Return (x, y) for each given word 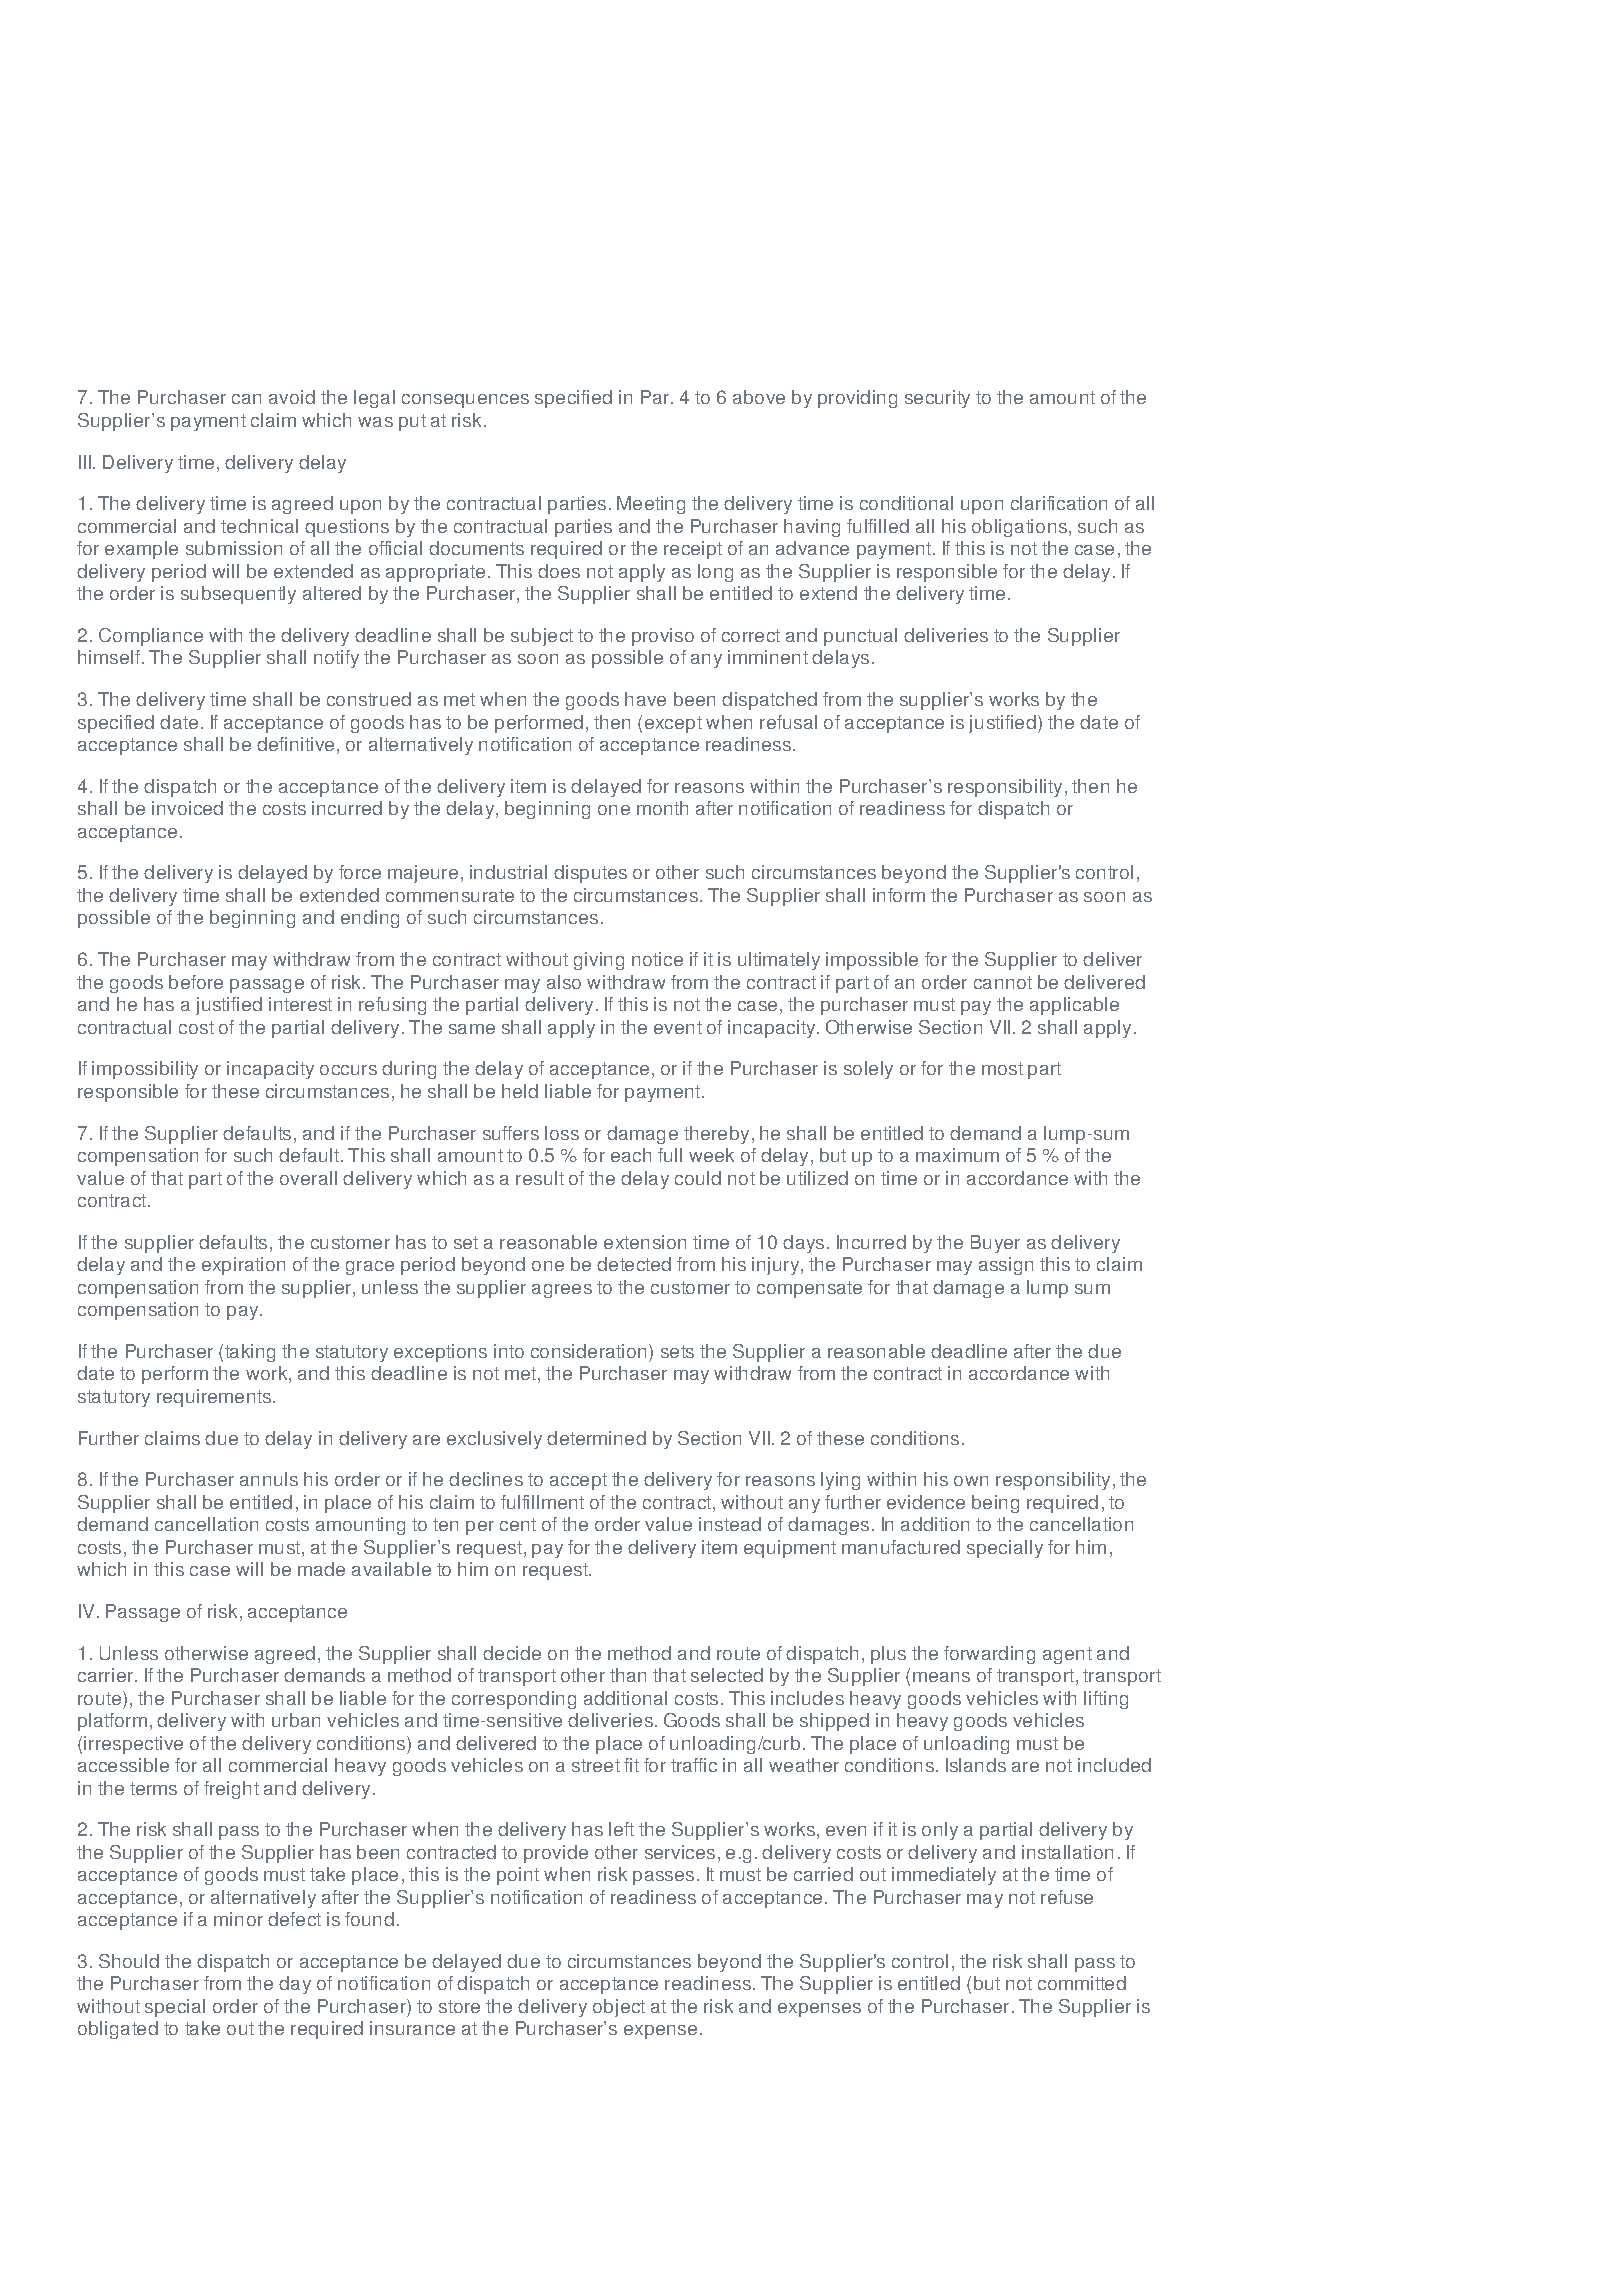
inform (899, 895)
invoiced (187, 808)
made (321, 1569)
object (619, 2008)
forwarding (989, 1655)
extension (645, 1242)
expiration (243, 1266)
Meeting (651, 505)
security (937, 399)
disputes (590, 874)
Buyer (995, 1244)
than (628, 1675)
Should (129, 1961)
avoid (292, 397)
